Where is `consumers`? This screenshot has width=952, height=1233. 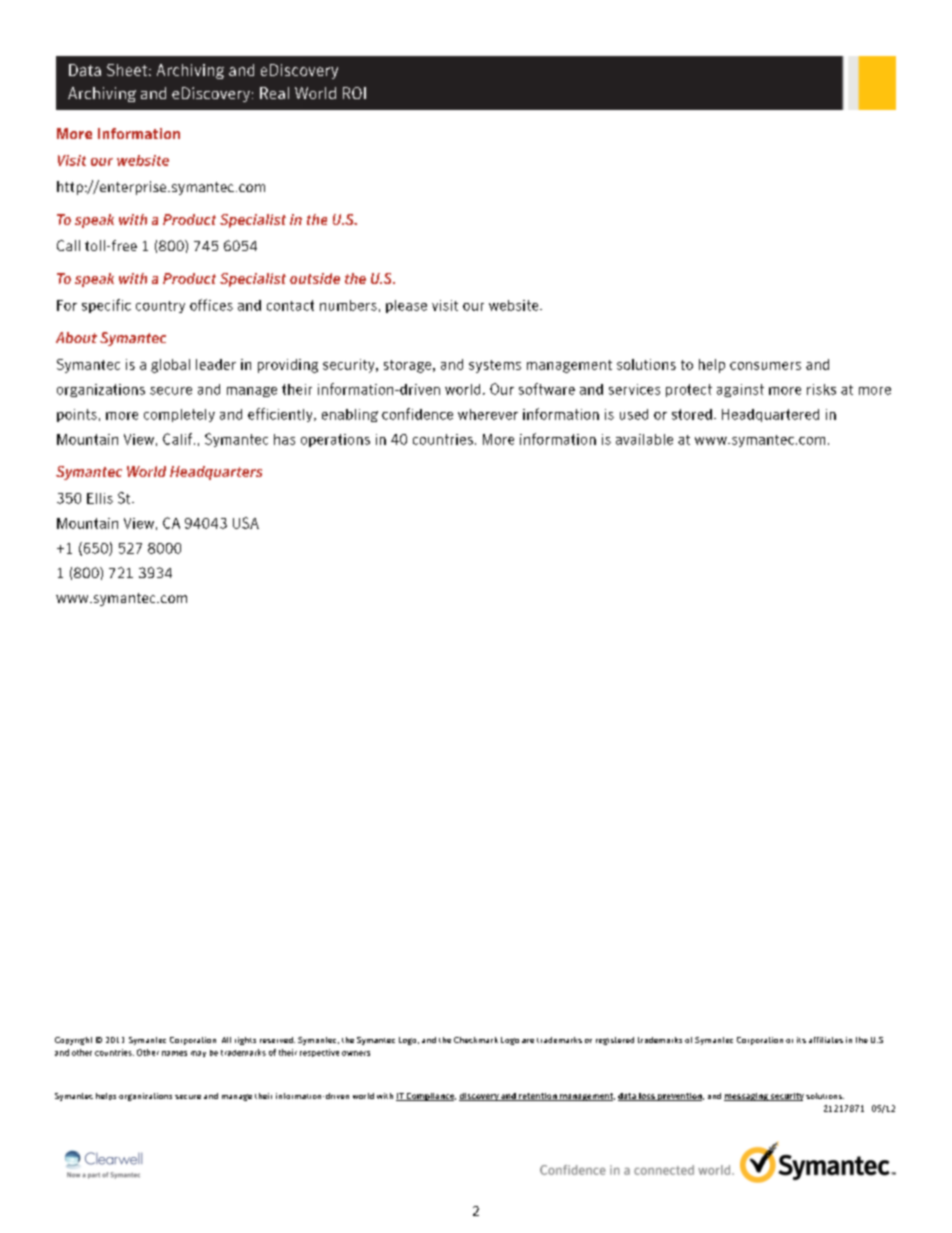
consumers is located at coordinates (765, 366).
